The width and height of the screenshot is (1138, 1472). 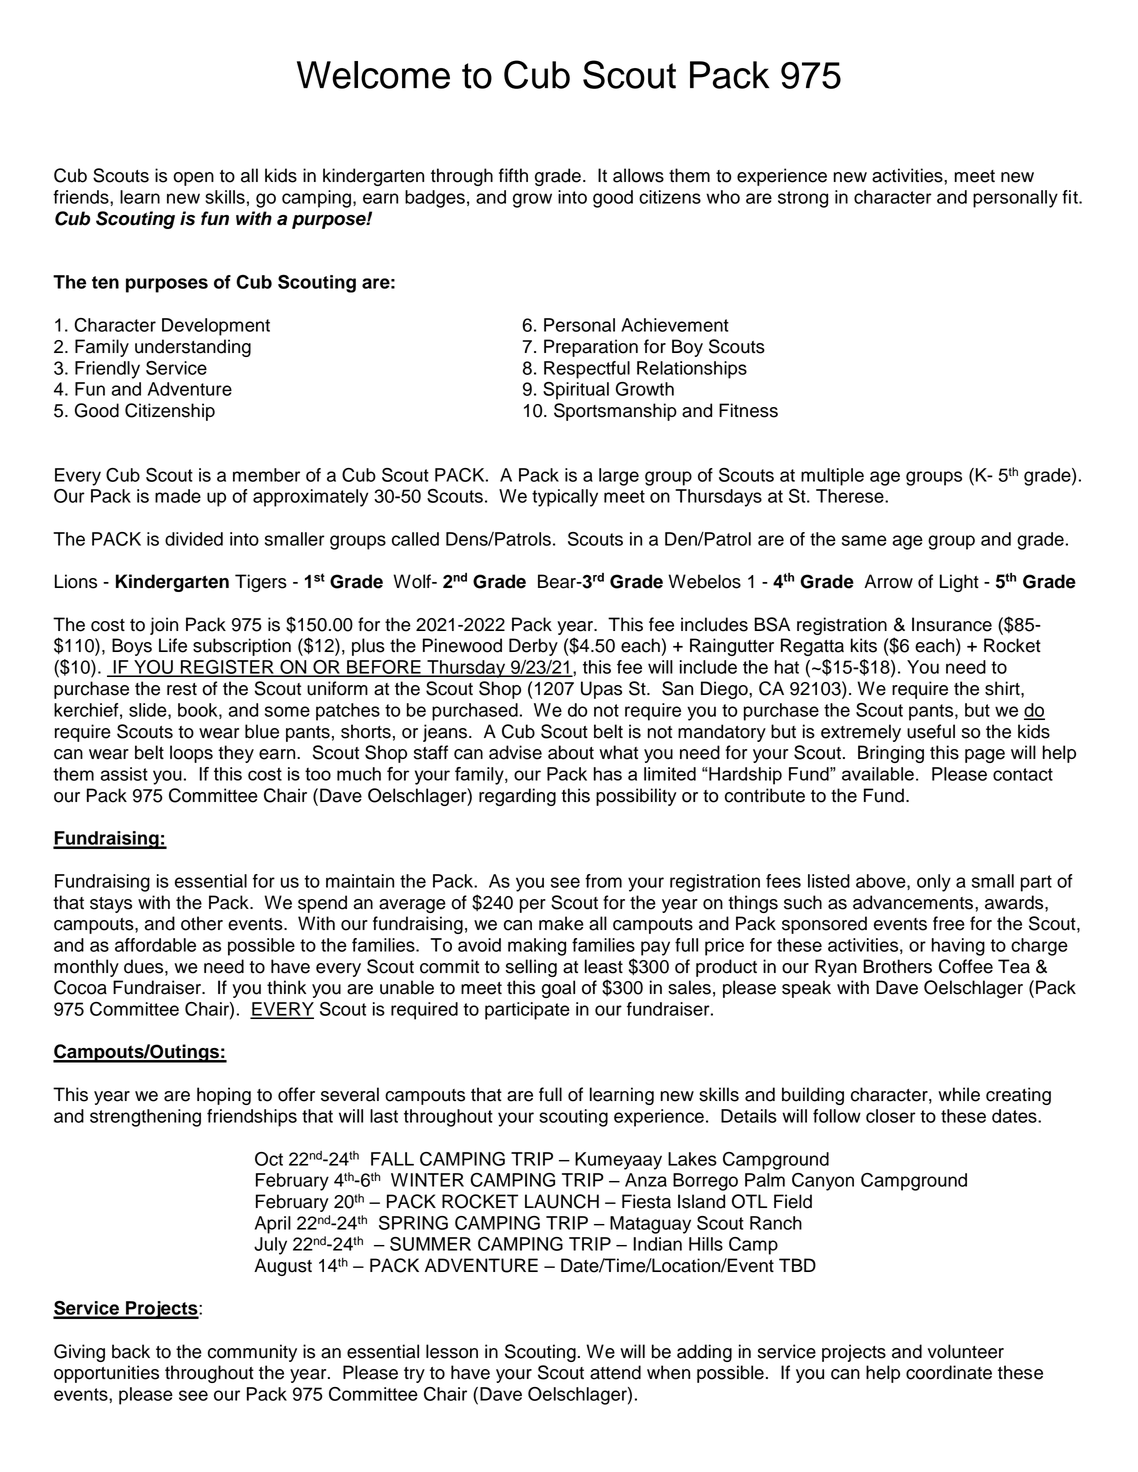 I want to click on back, so click(x=131, y=1351).
